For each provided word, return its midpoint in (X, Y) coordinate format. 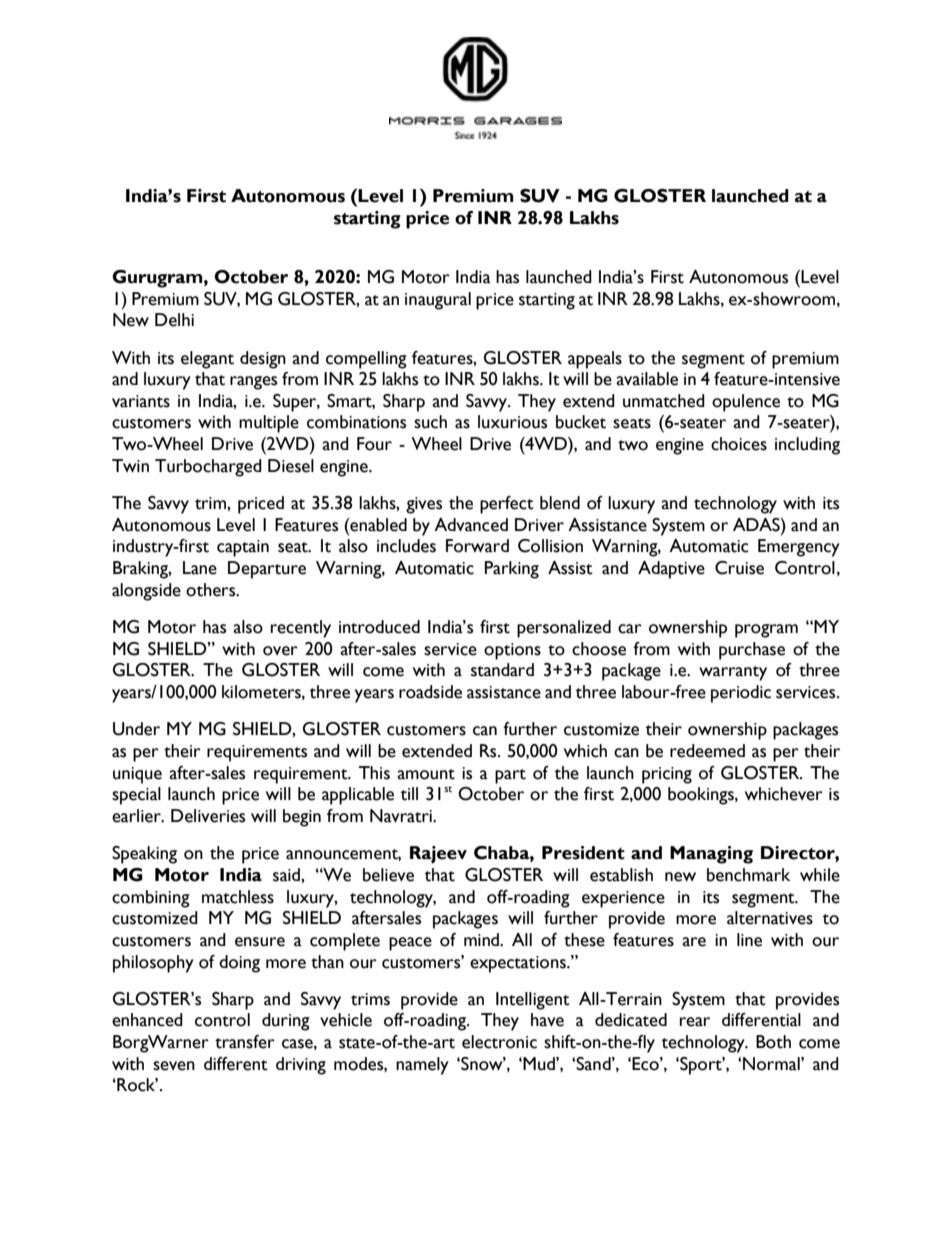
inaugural (438, 301)
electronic (499, 1042)
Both (773, 1042)
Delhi (174, 320)
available (647, 379)
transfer (245, 1042)
